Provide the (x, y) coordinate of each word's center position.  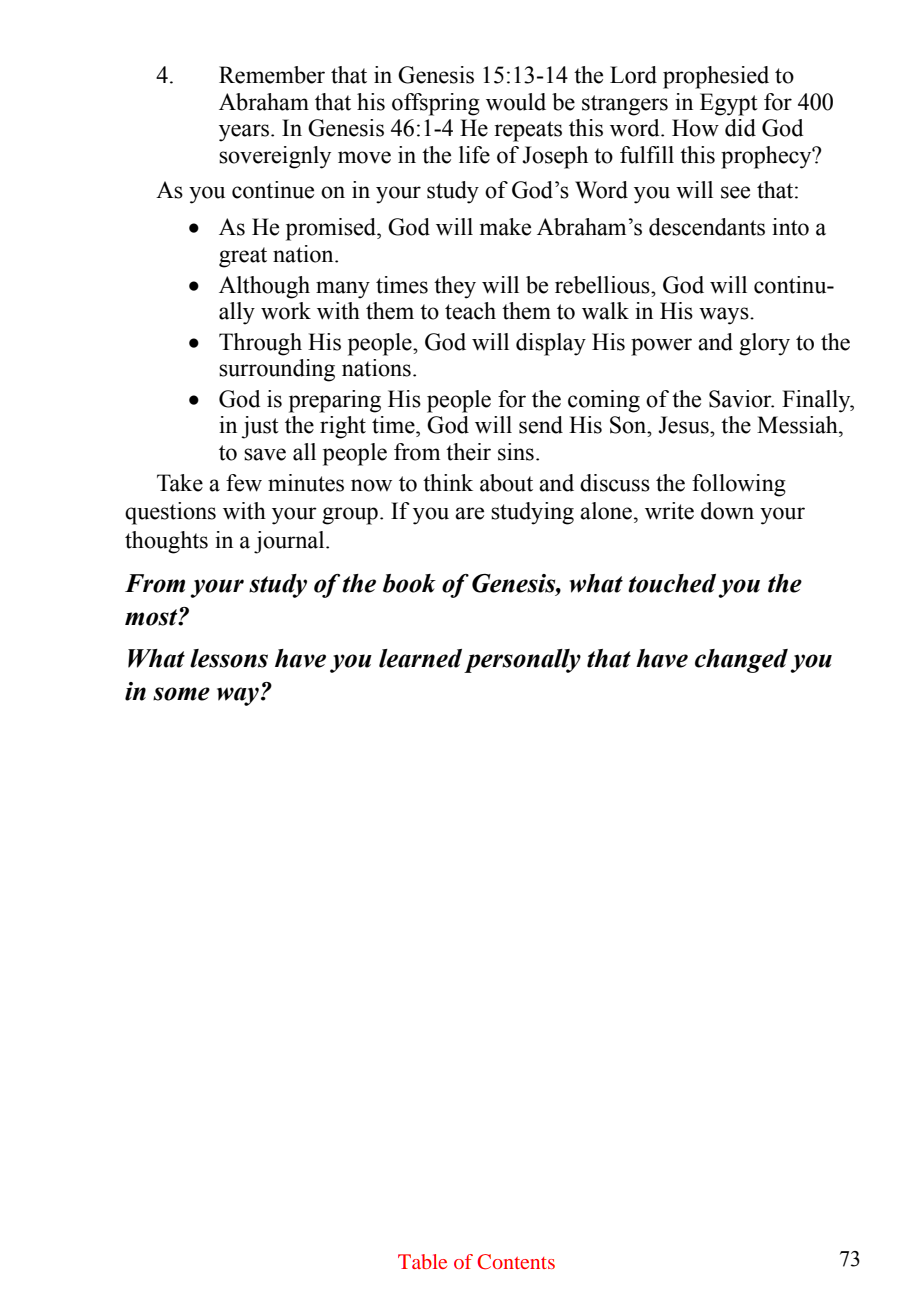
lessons (229, 658)
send (541, 425)
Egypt (729, 104)
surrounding (277, 370)
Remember (272, 75)
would (516, 102)
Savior (741, 399)
